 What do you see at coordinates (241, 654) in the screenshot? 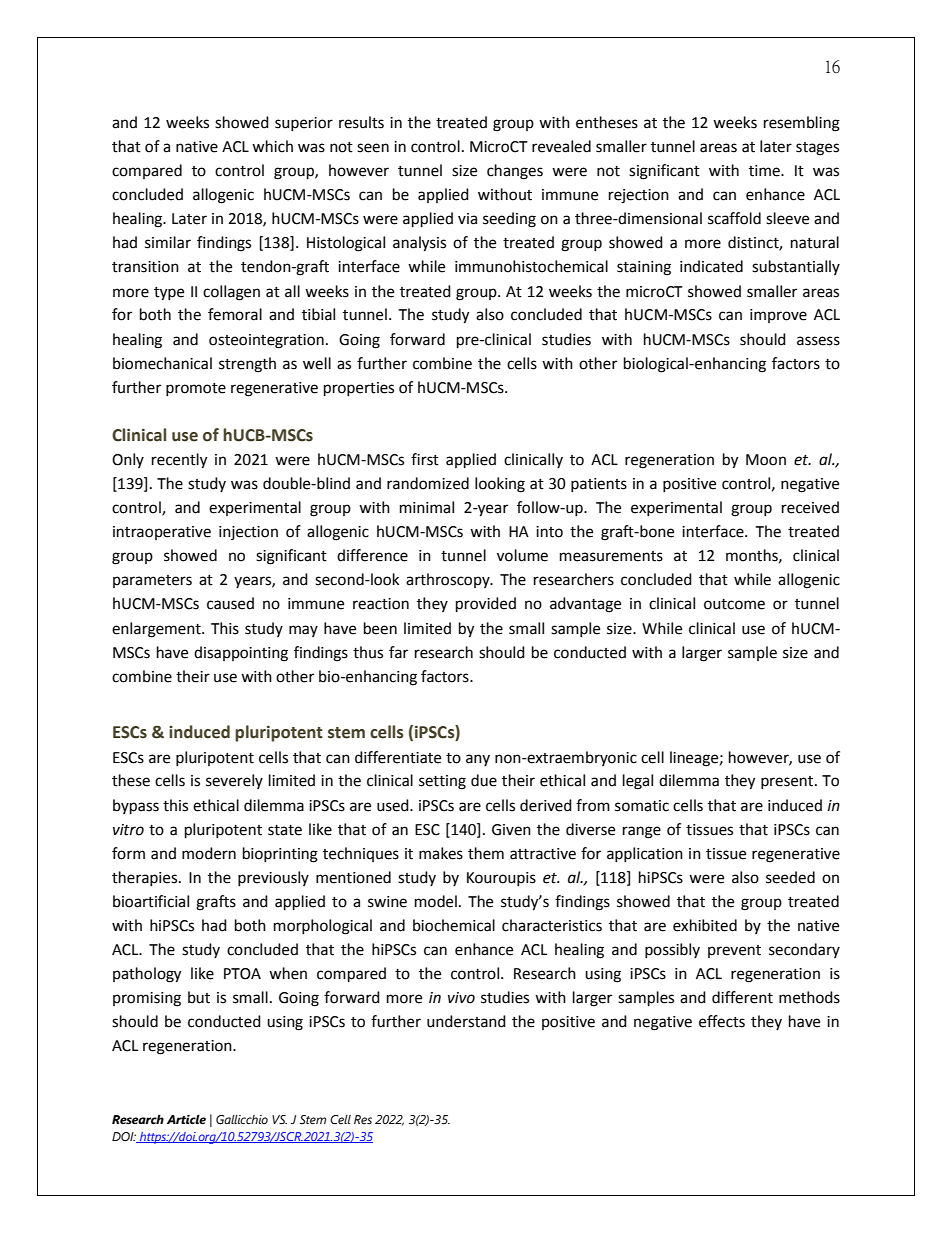
I see `disappointing` at bounding box center [241, 654].
